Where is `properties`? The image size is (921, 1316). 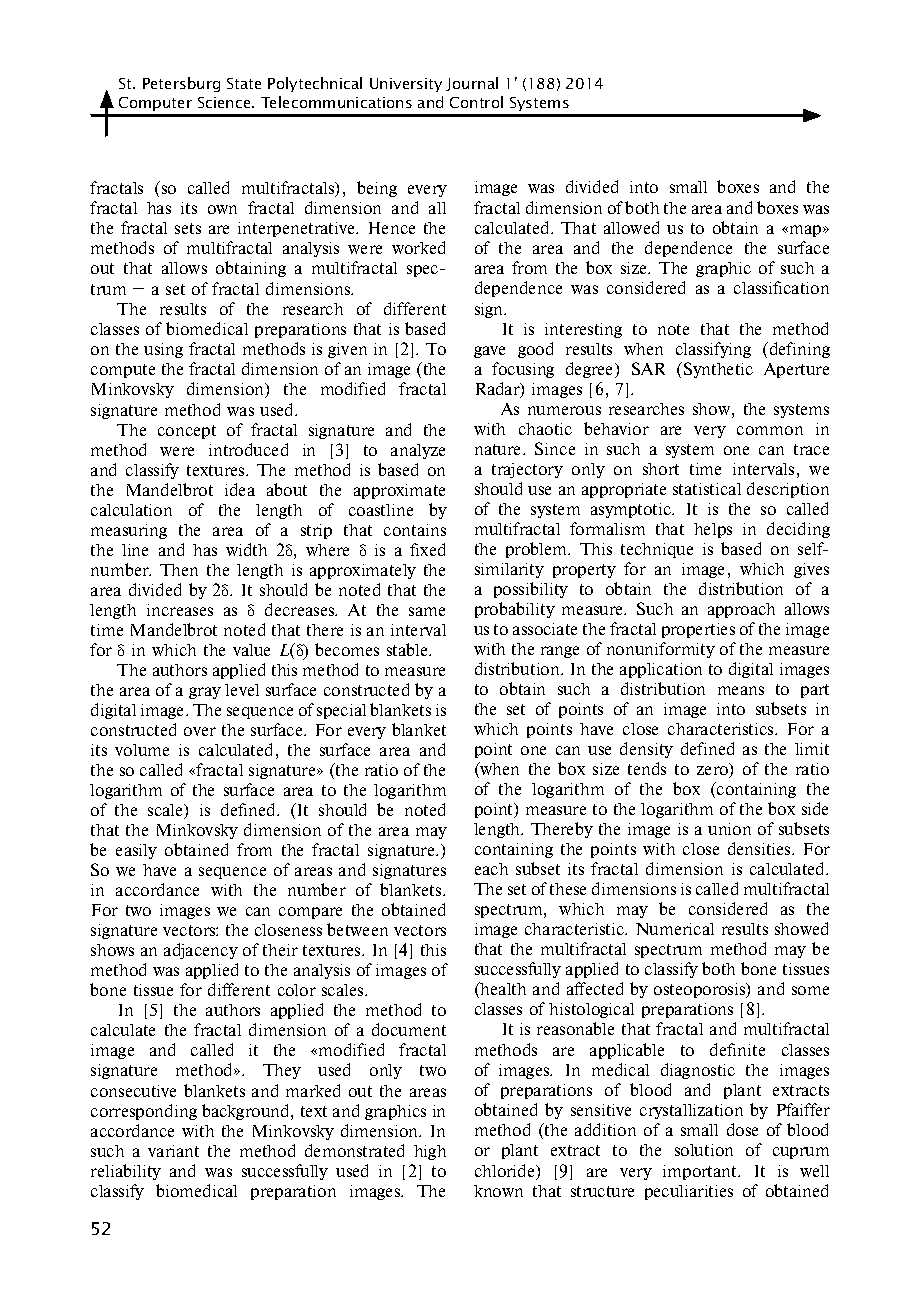 properties is located at coordinates (698, 630).
